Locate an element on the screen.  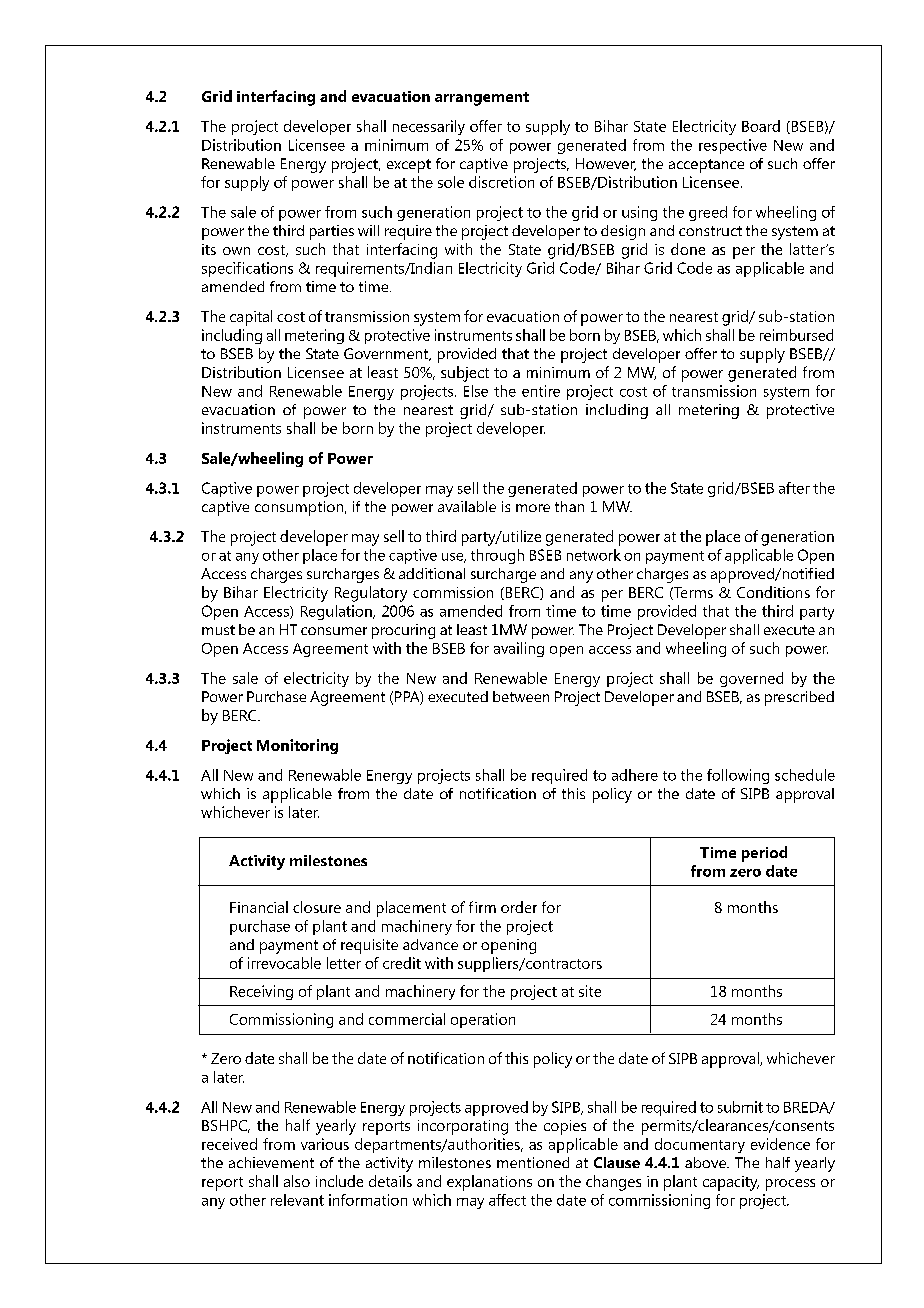
also is located at coordinates (297, 1181).
